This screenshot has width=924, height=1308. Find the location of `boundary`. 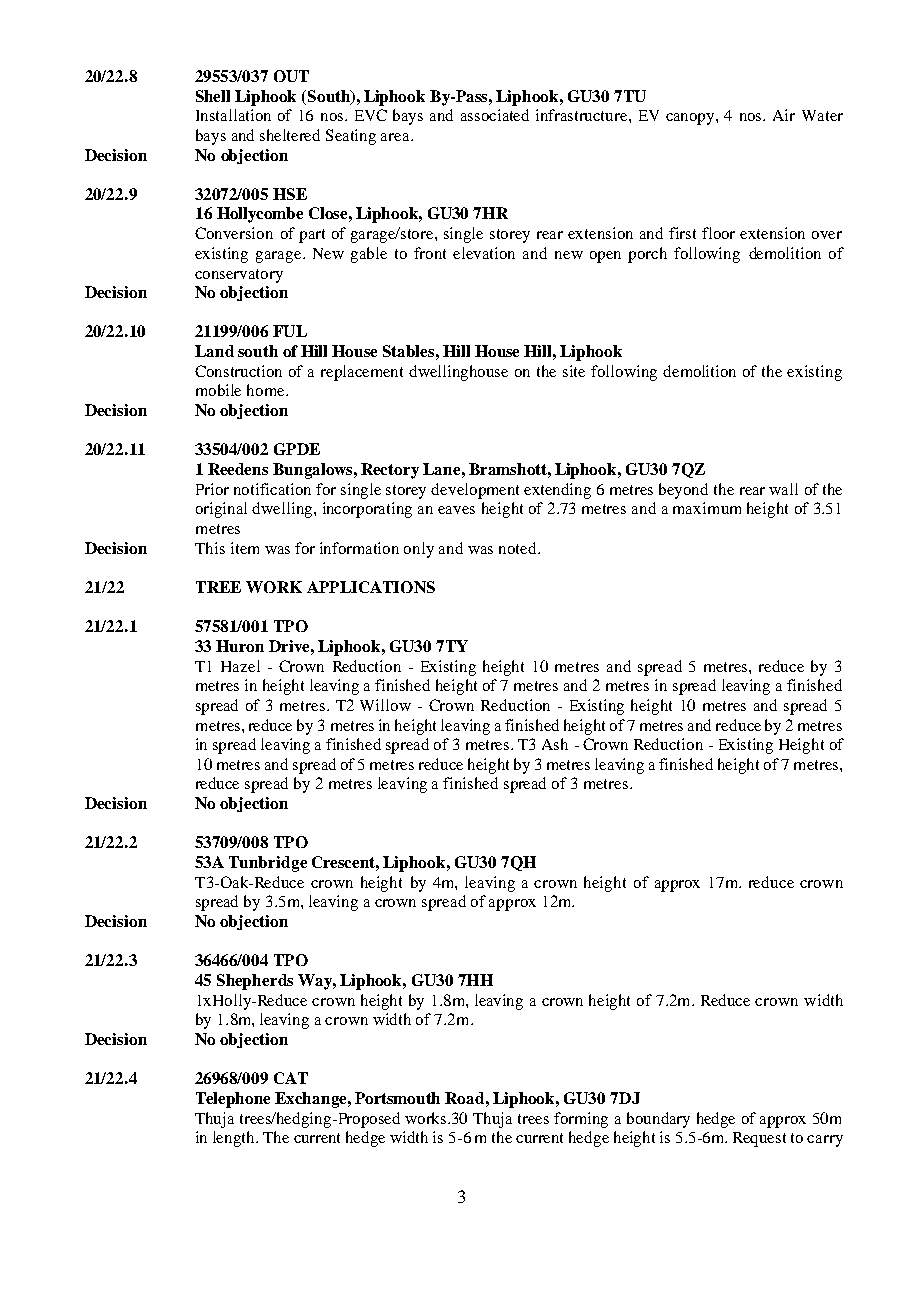

boundary is located at coordinates (658, 1120).
